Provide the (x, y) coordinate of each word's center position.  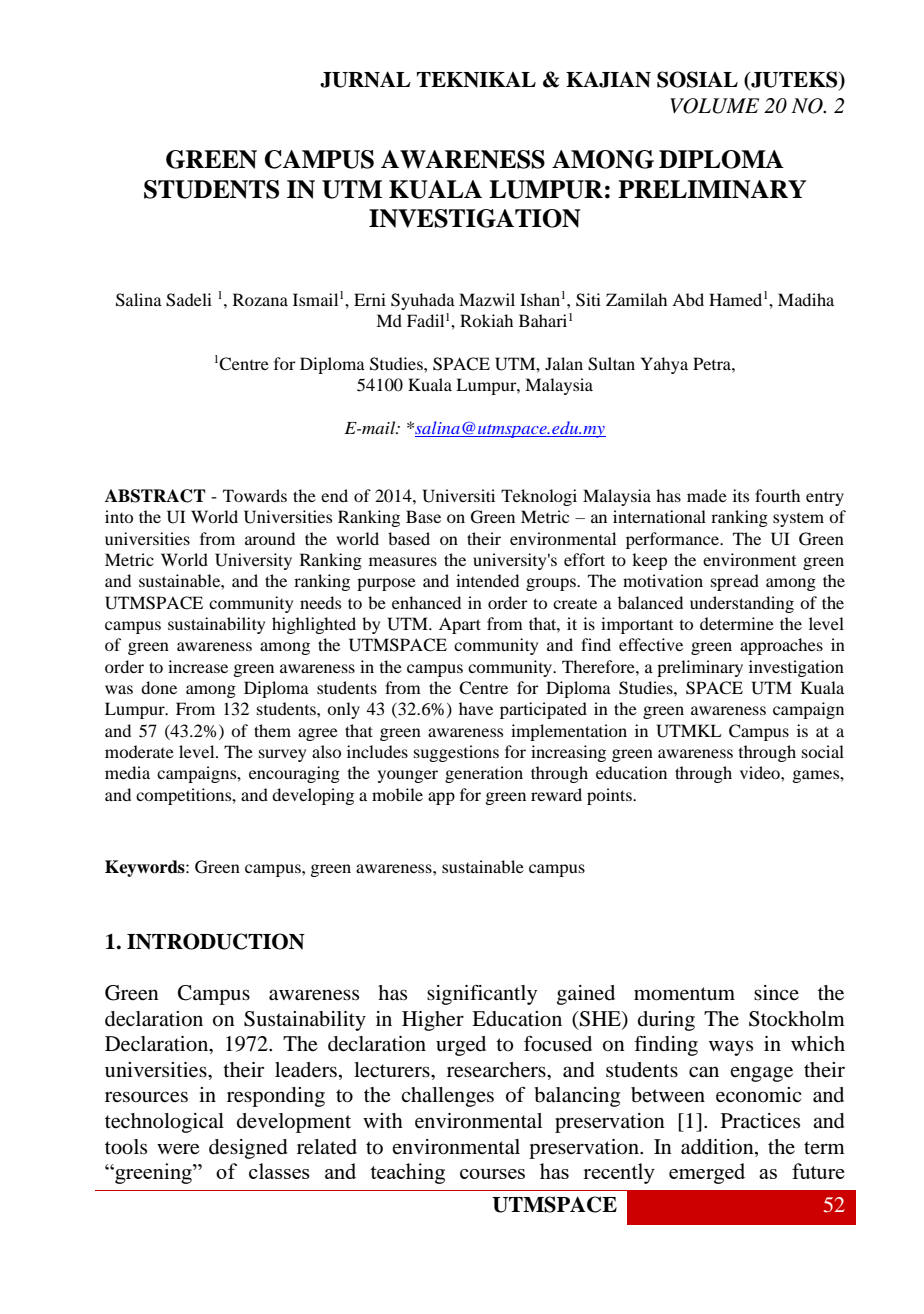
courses (492, 1174)
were (178, 1149)
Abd (688, 299)
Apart (460, 625)
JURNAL (365, 79)
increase (198, 666)
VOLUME (714, 106)
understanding (742, 604)
